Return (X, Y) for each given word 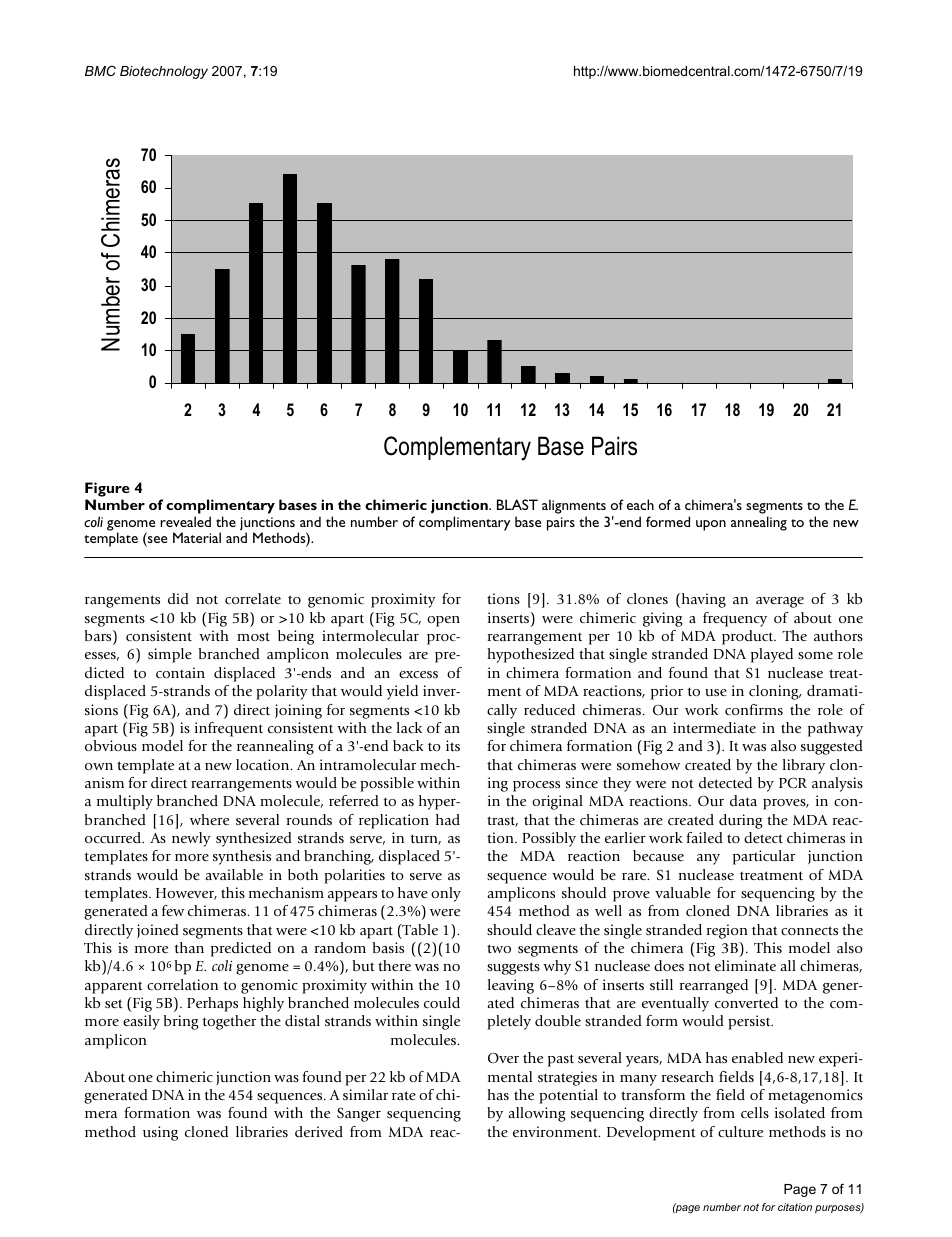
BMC (100, 71)
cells (755, 1112)
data (743, 800)
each (640, 504)
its (453, 745)
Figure (107, 489)
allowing (537, 1114)
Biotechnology (164, 72)
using (160, 1133)
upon (711, 525)
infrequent (229, 729)
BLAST (517, 504)
